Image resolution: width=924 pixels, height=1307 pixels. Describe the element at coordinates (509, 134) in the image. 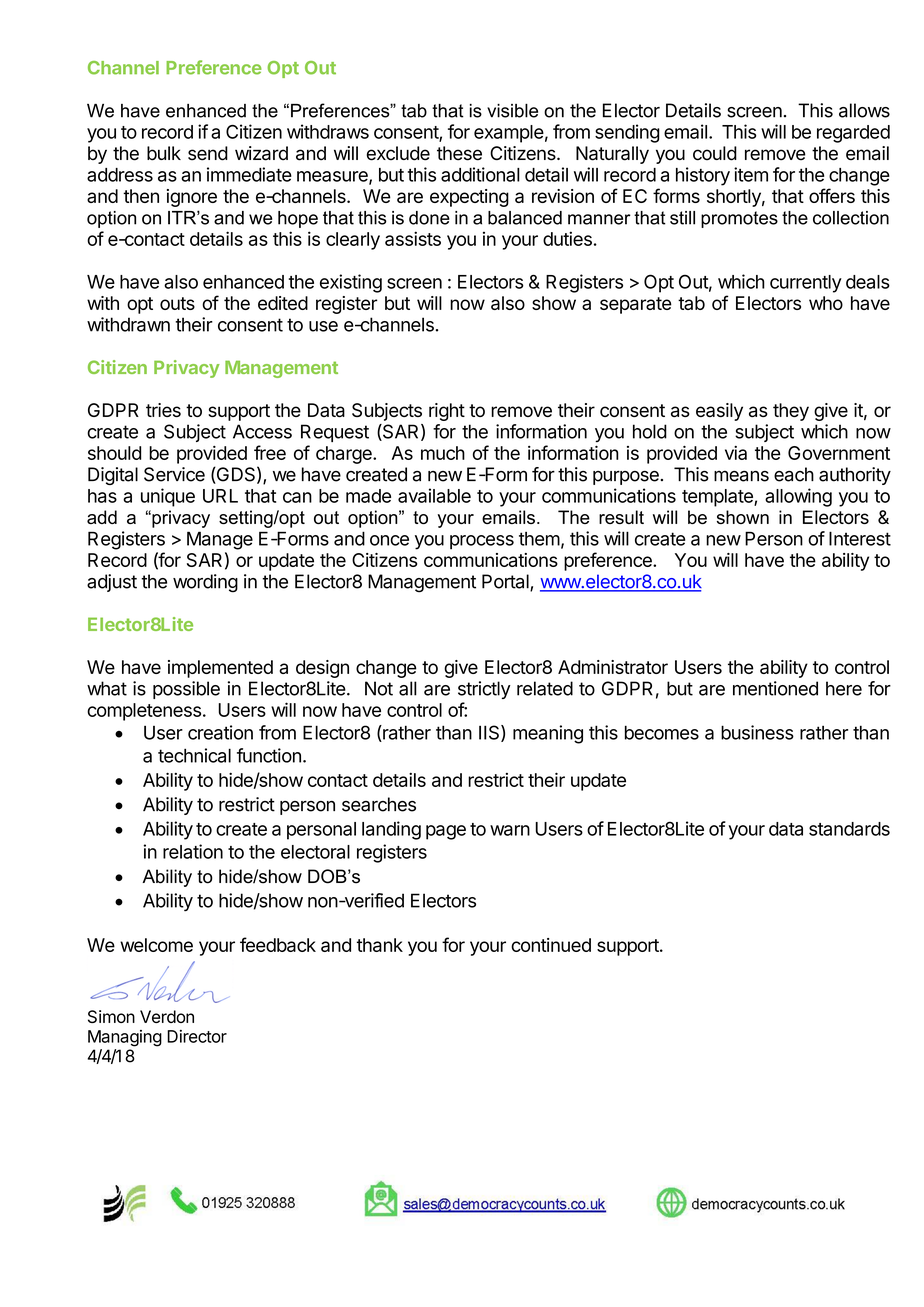

I see `example` at that location.
